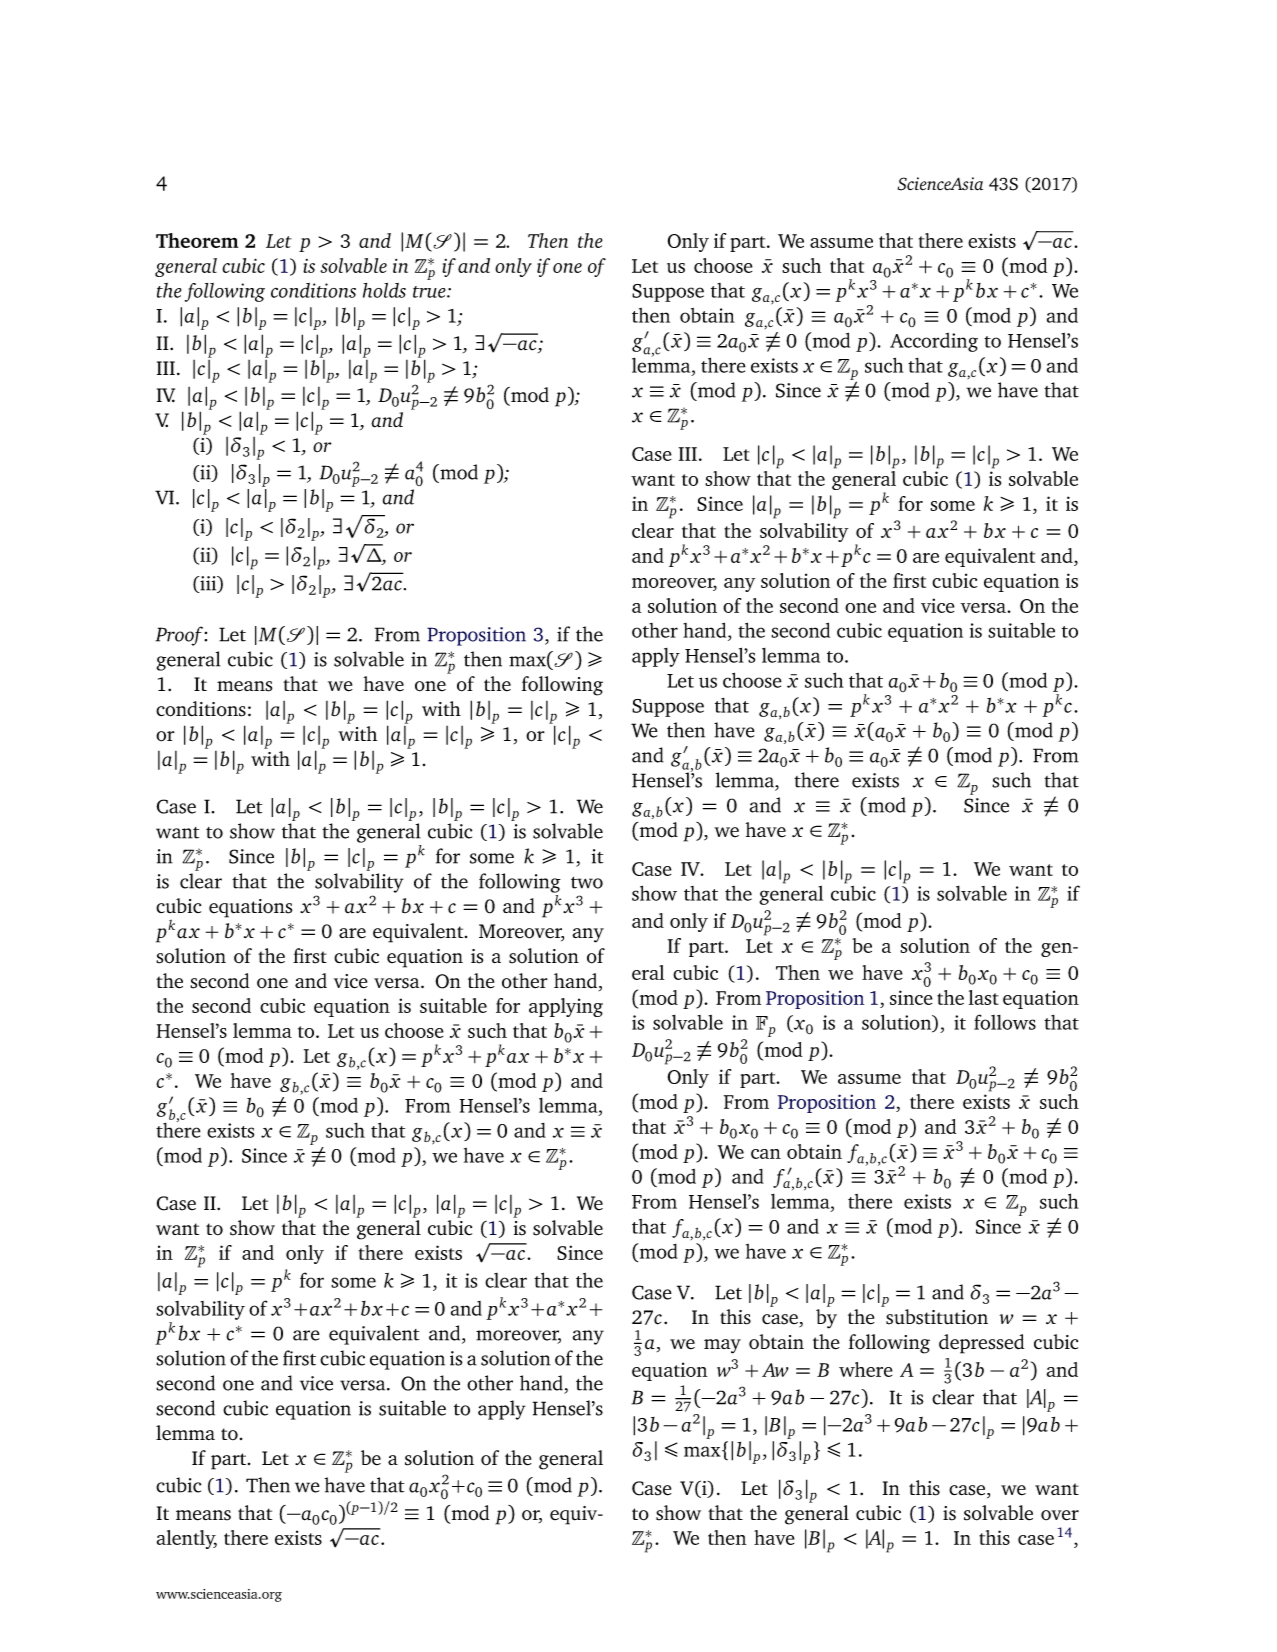 The width and height of the image is (1277, 1652). Describe the element at coordinates (384, 290) in the image. I see `holds` at that location.
